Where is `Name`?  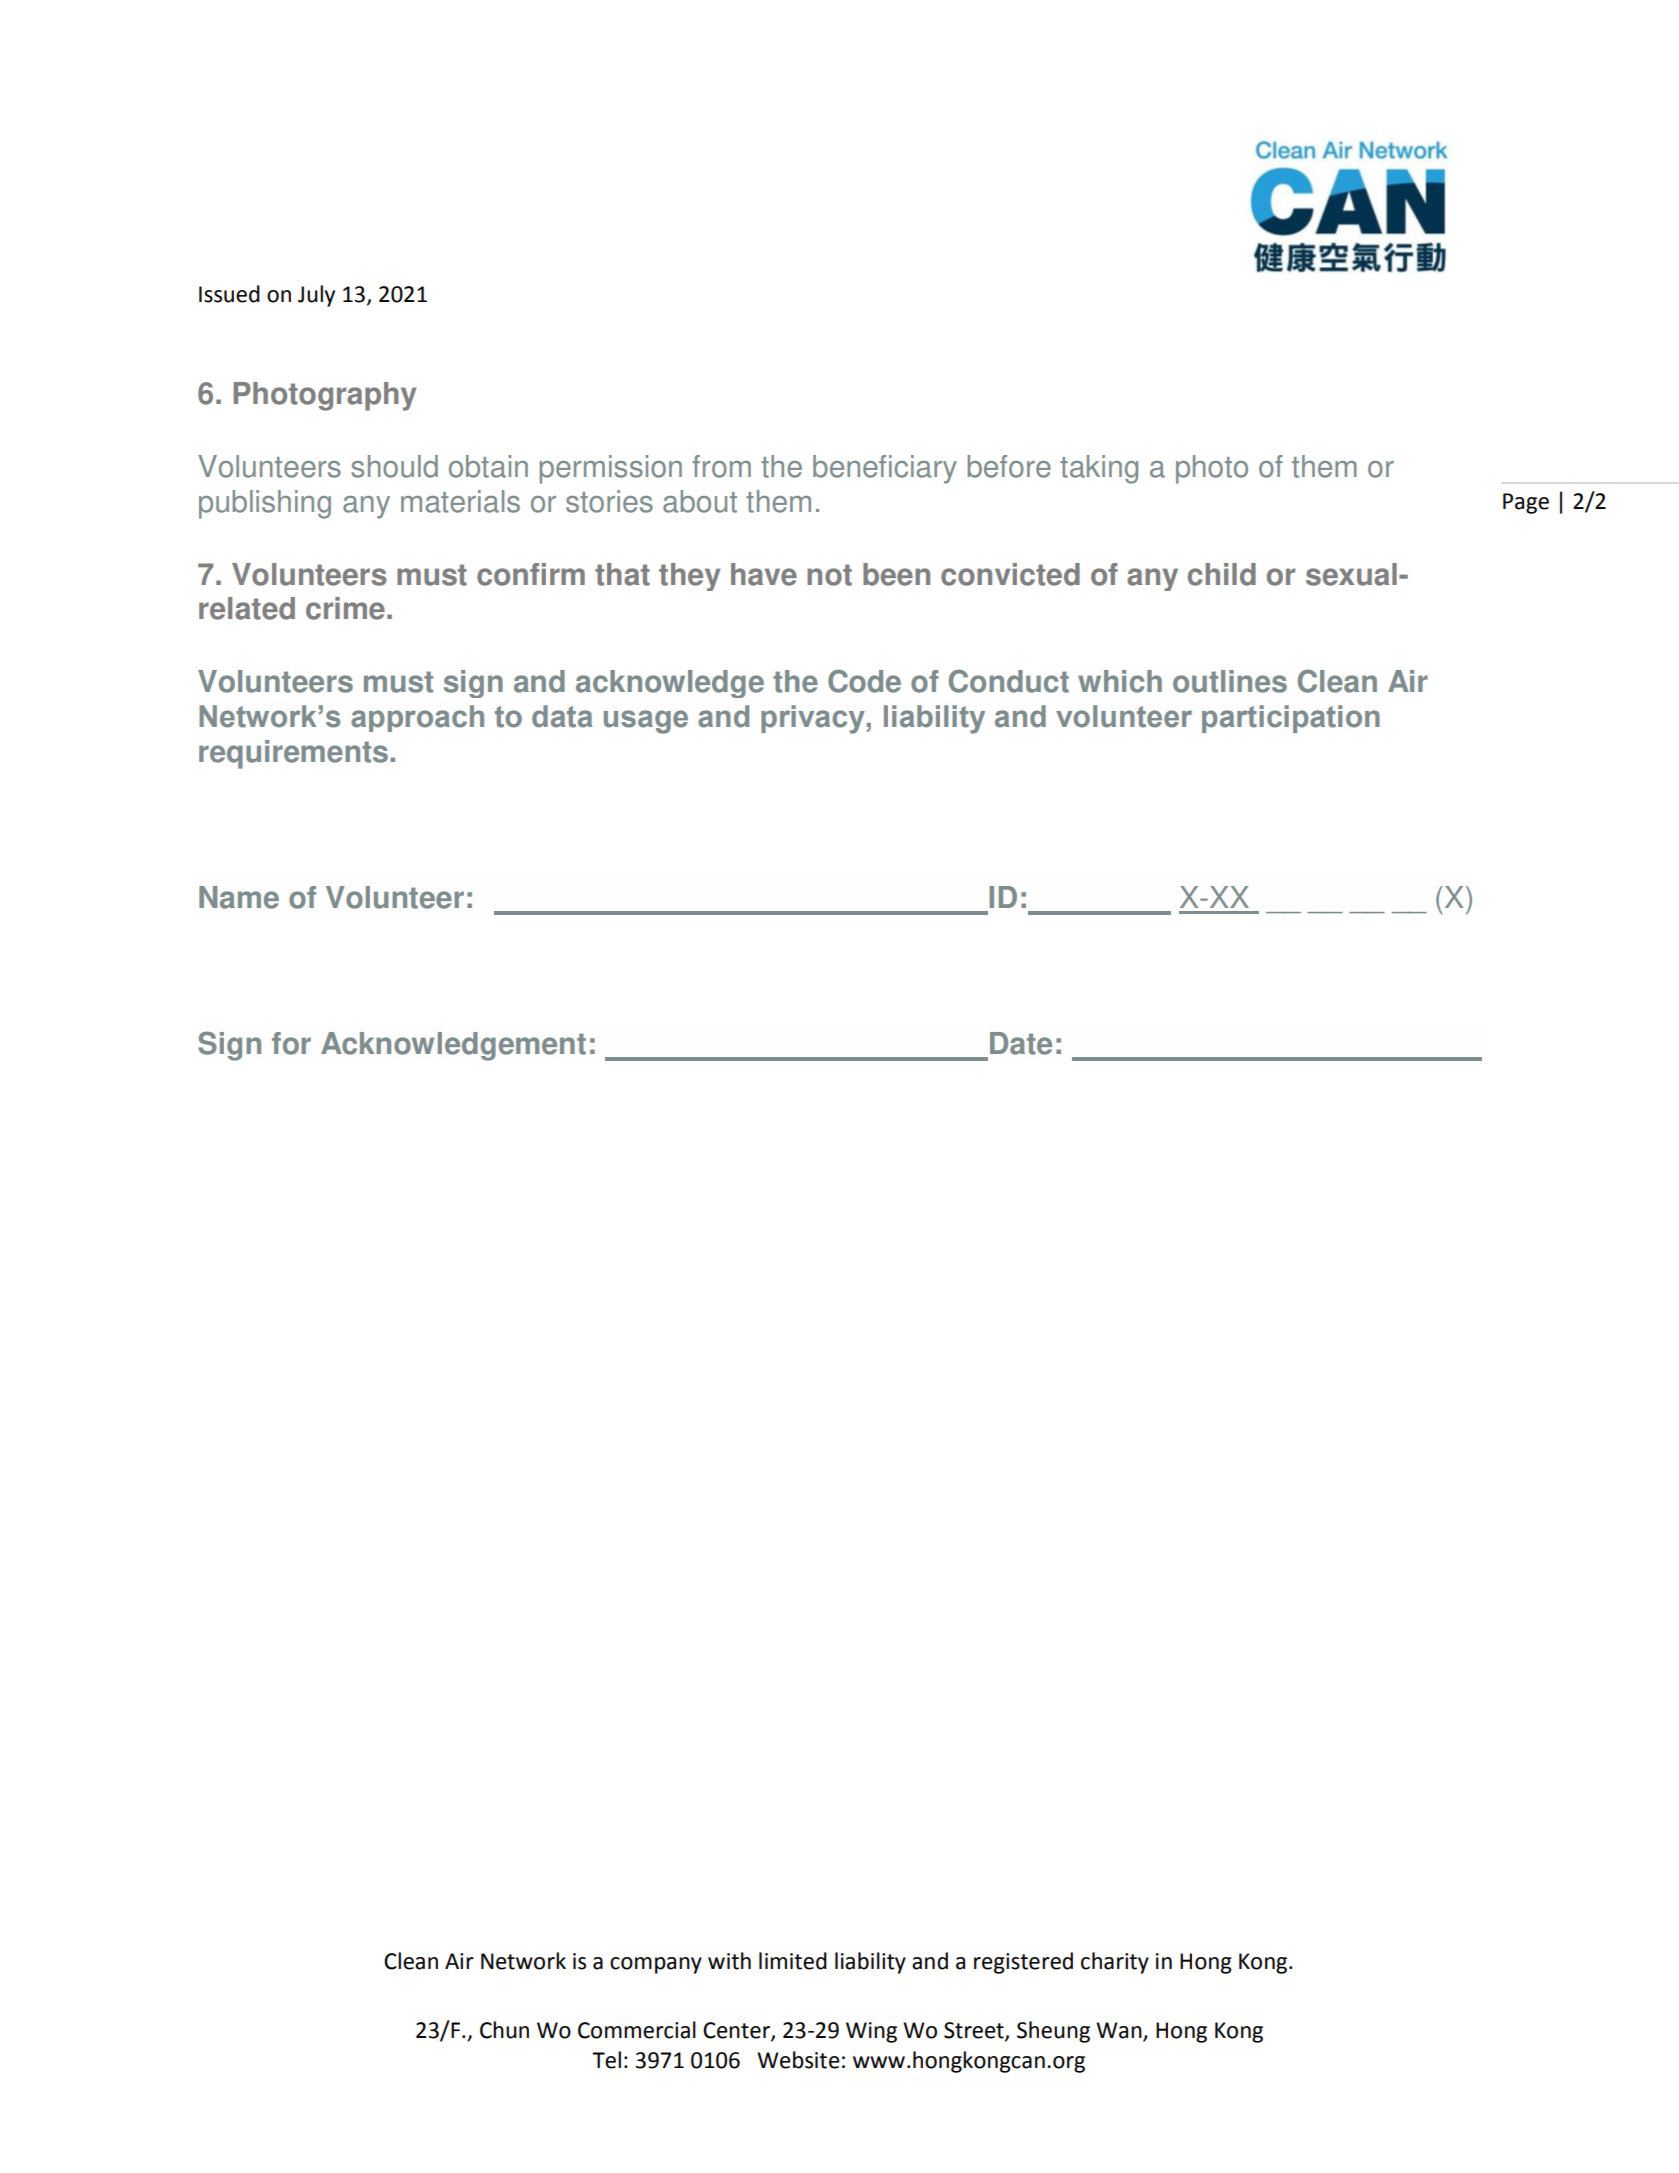
Name is located at coordinates (239, 897).
